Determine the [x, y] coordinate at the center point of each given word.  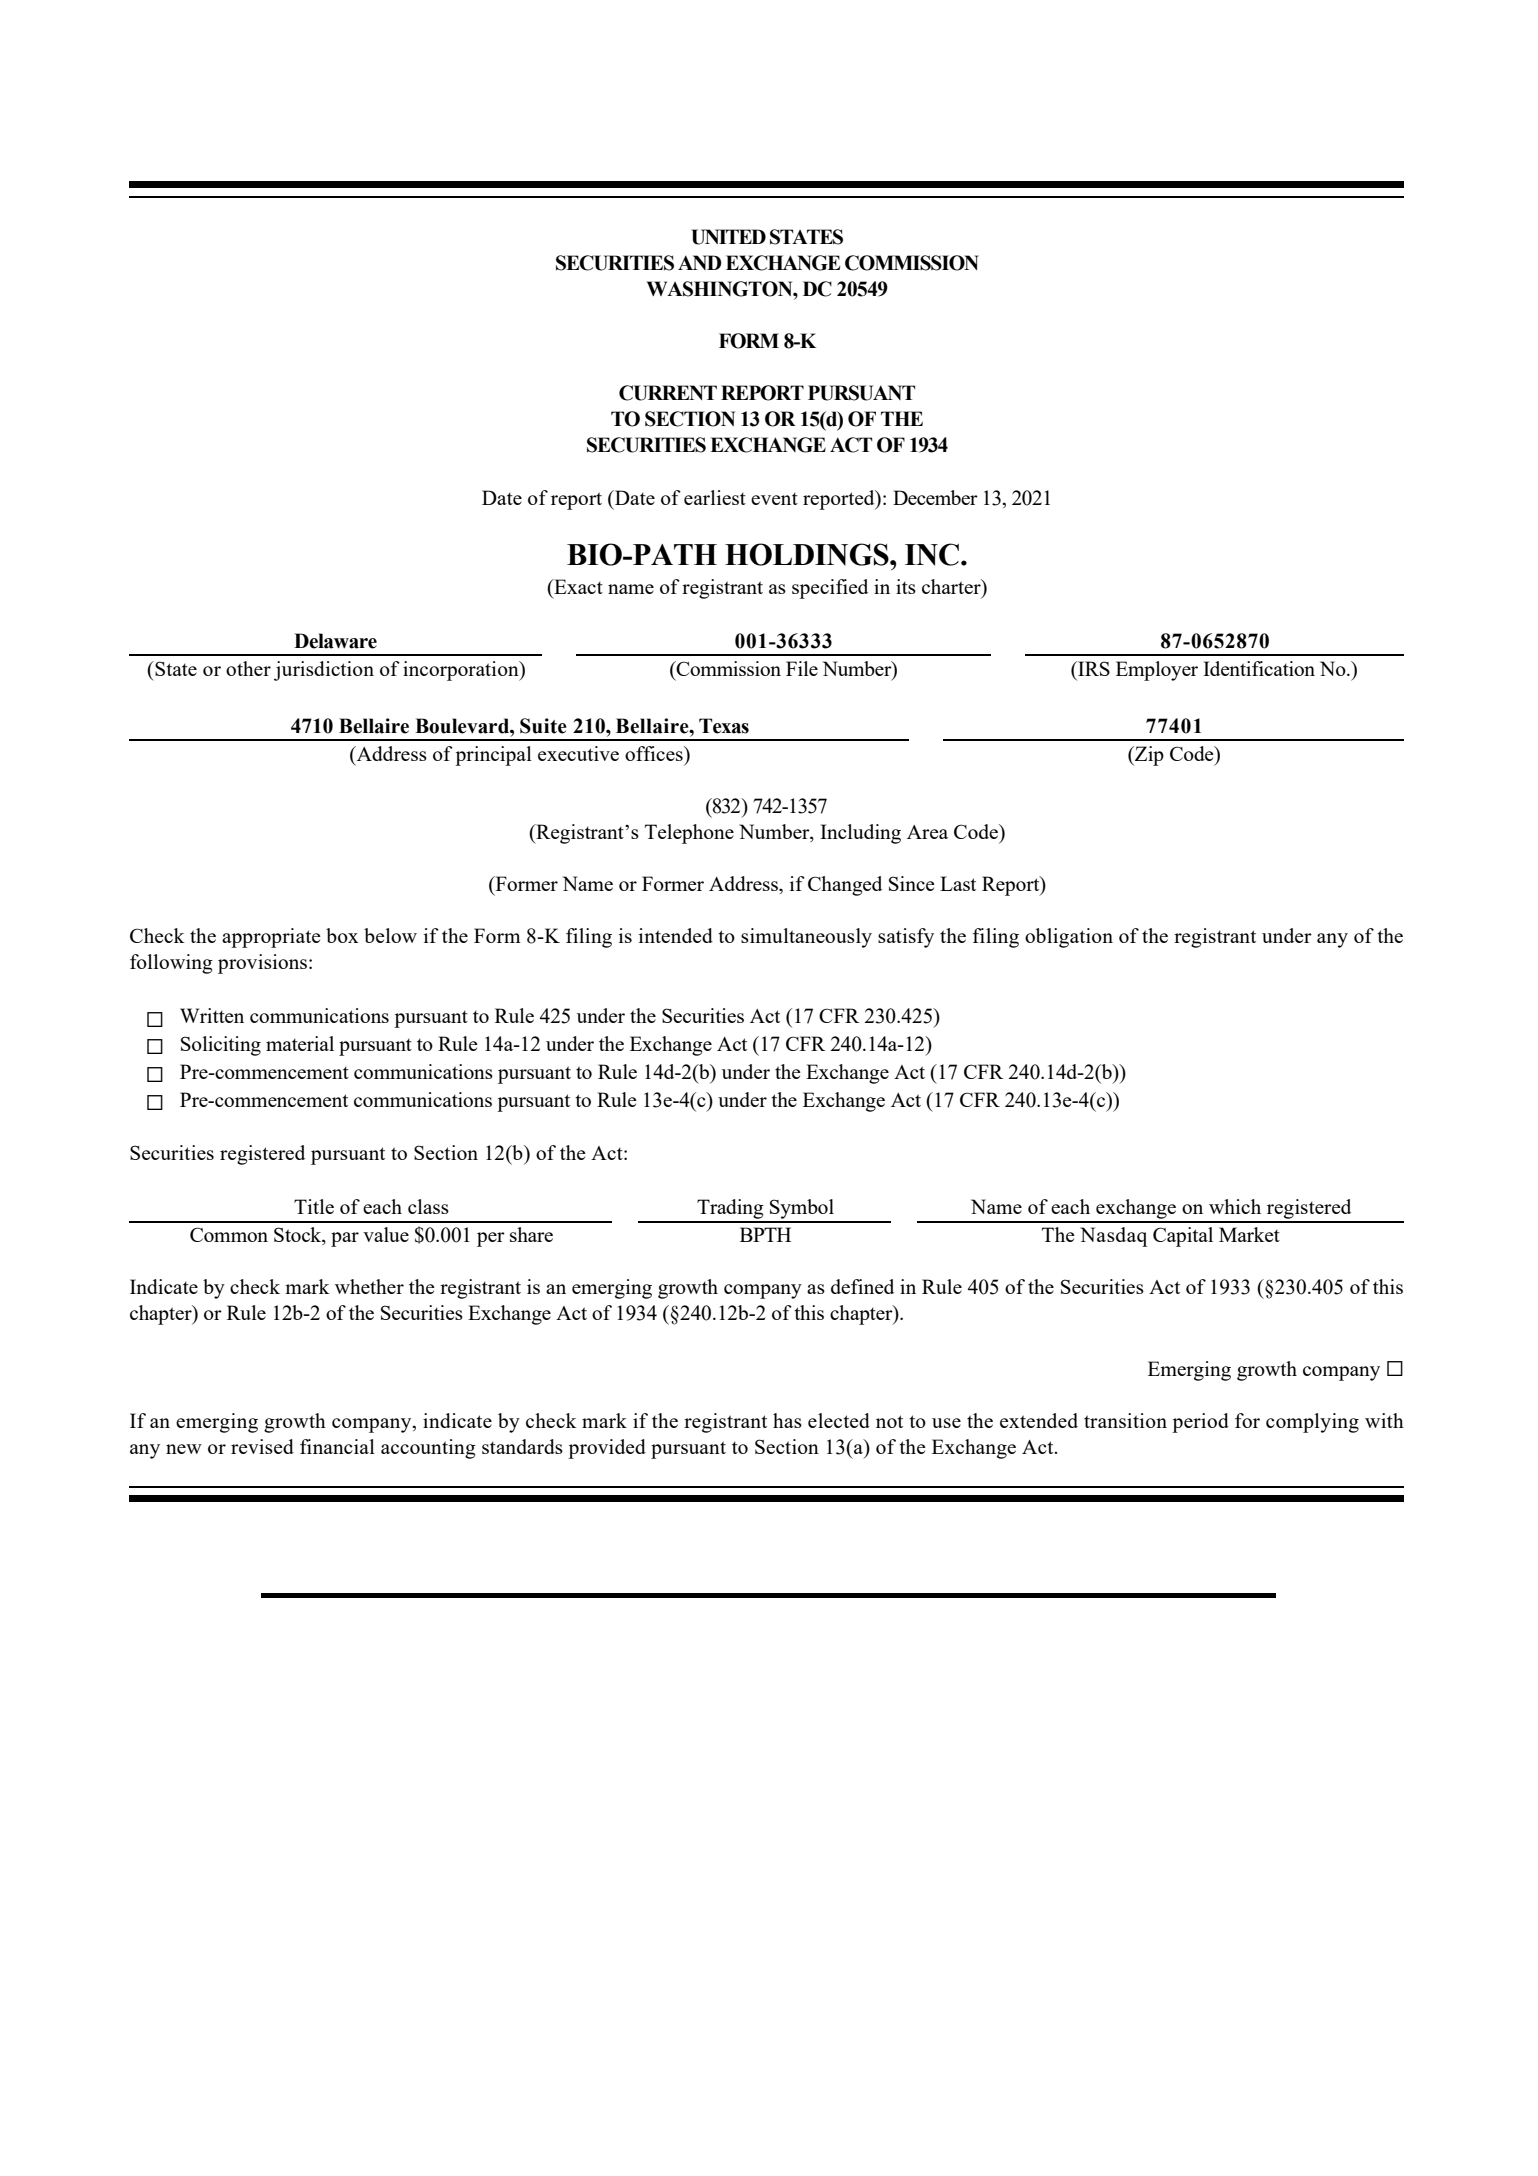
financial [337, 1446]
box [342, 935]
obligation [1069, 938]
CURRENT [668, 393]
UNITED [728, 237]
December [935, 497]
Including [860, 834]
